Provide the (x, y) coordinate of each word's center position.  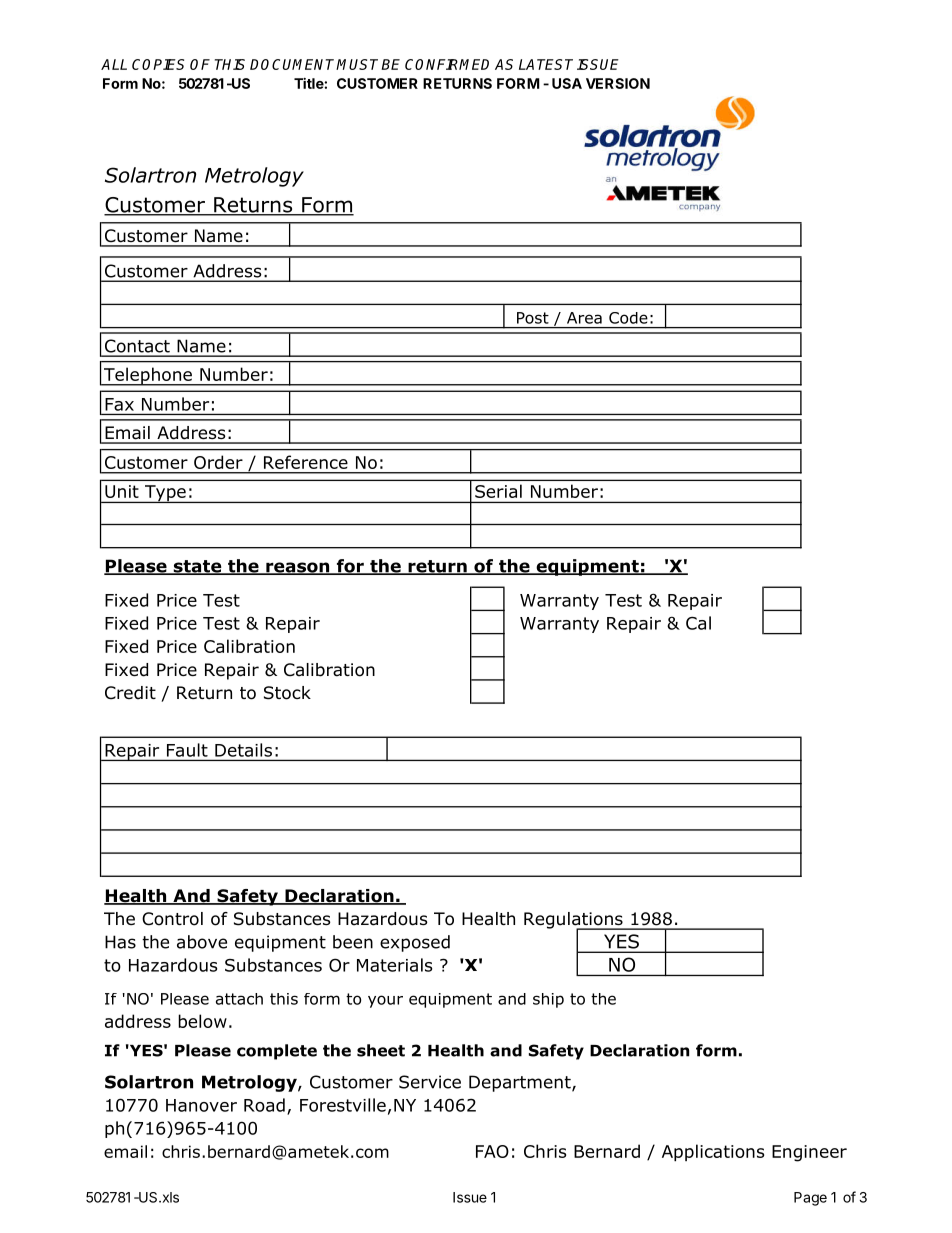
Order (218, 462)
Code (628, 318)
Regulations (574, 921)
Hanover (201, 1105)
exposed (415, 943)
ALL (114, 64)
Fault (187, 750)
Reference (306, 462)
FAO (492, 1151)
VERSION (618, 83)
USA (567, 83)
